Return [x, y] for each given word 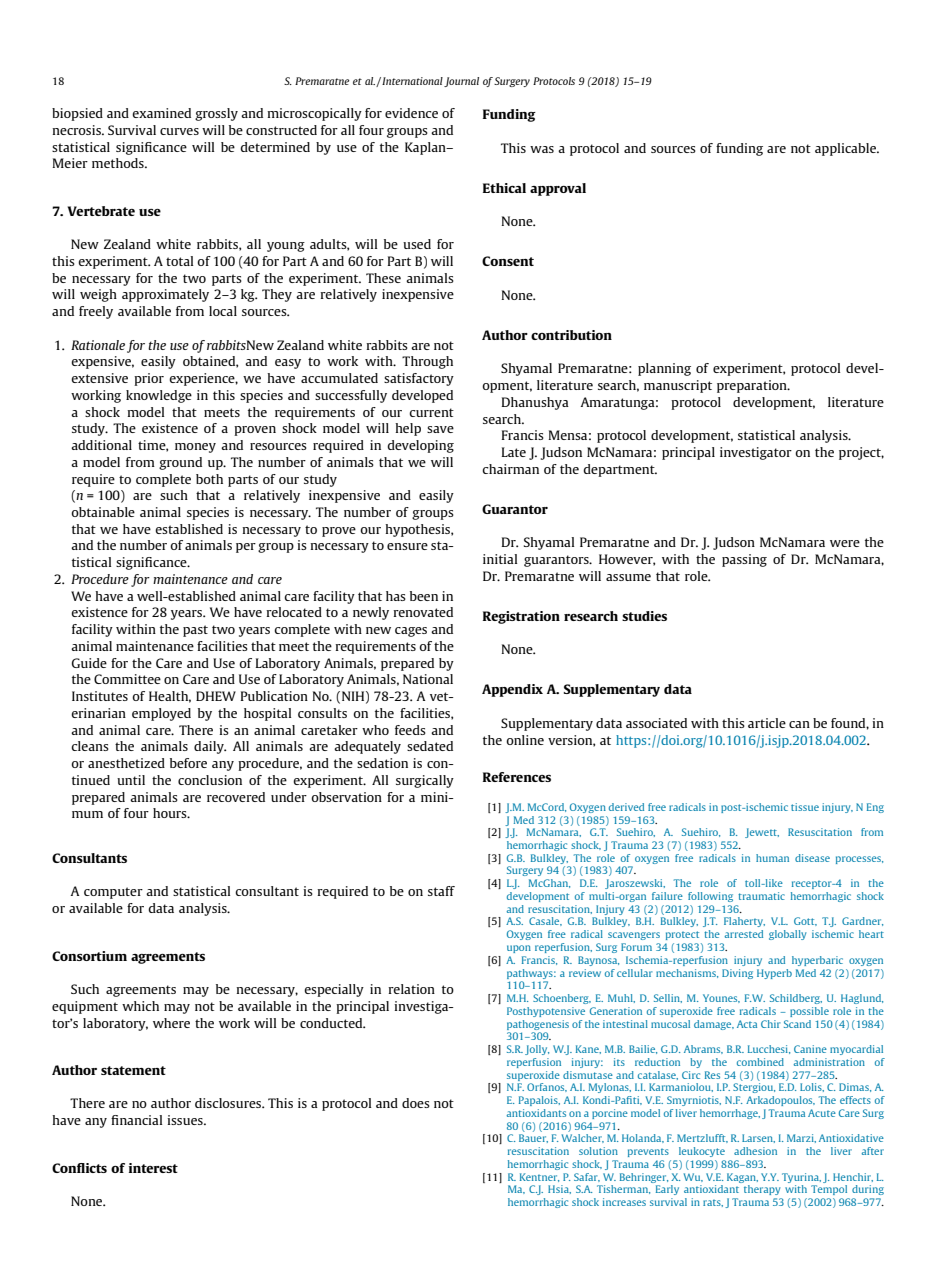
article [767, 723]
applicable [847, 149]
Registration [521, 617]
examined [161, 113]
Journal [461, 82]
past [195, 631]
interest [153, 1168]
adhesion [755, 1151]
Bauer [533, 1138]
